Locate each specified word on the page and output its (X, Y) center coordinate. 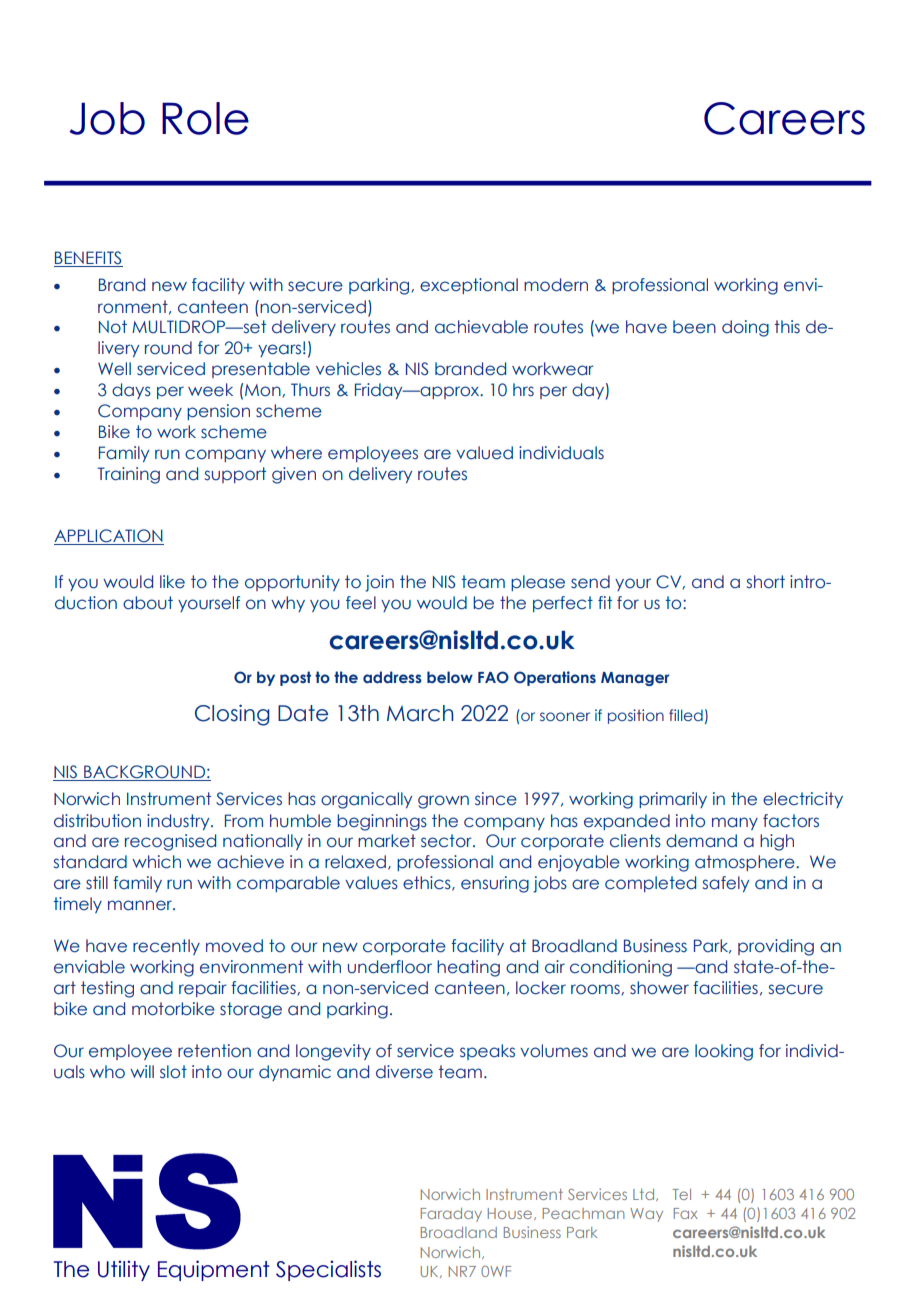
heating (468, 968)
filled (686, 715)
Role (205, 118)
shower (659, 988)
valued (484, 453)
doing (745, 328)
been (694, 327)
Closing (232, 715)
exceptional (469, 286)
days (131, 391)
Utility (124, 1270)
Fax (686, 1213)
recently (166, 947)
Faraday (451, 1215)
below (450, 677)
